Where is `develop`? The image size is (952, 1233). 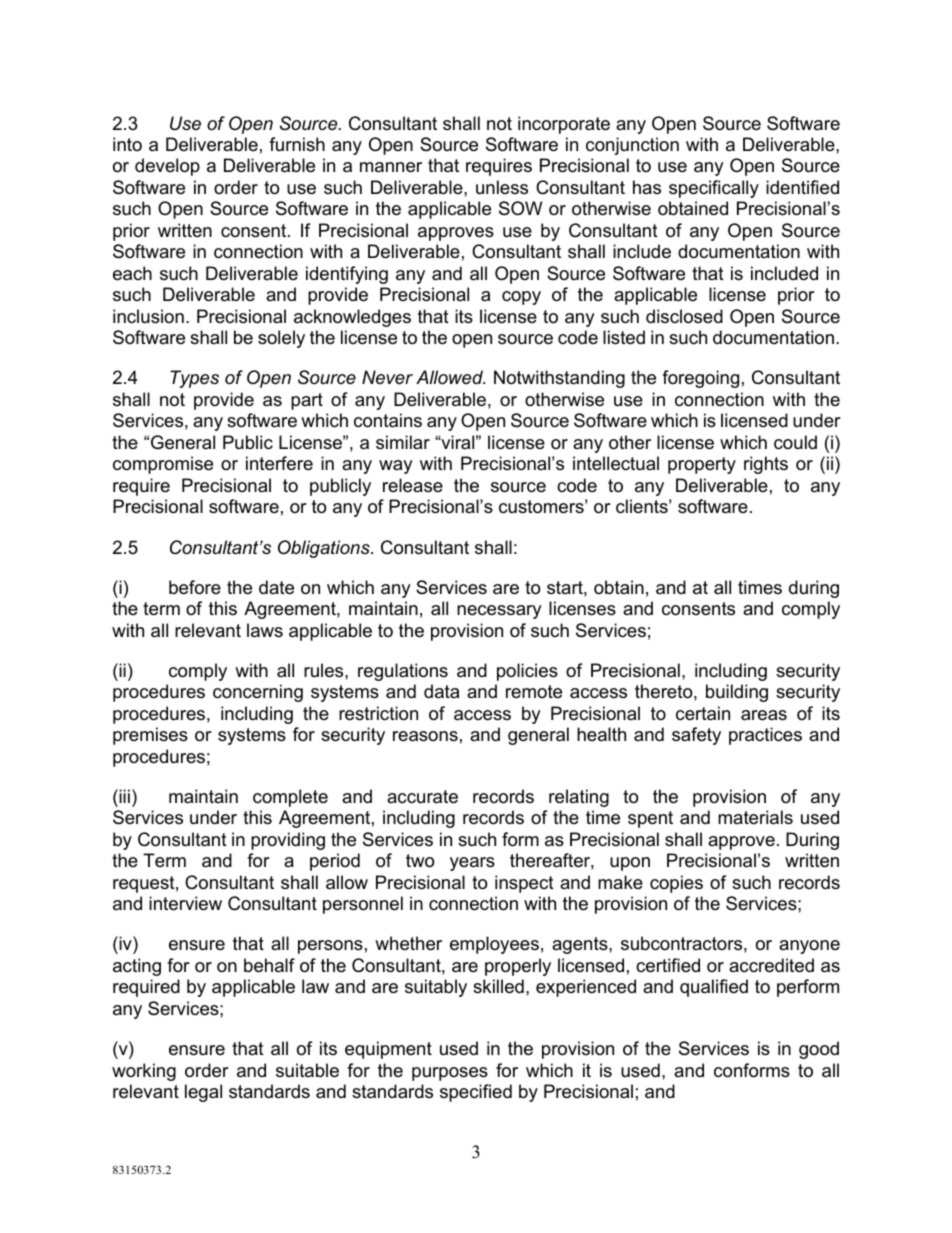 develop is located at coordinates (167, 167).
